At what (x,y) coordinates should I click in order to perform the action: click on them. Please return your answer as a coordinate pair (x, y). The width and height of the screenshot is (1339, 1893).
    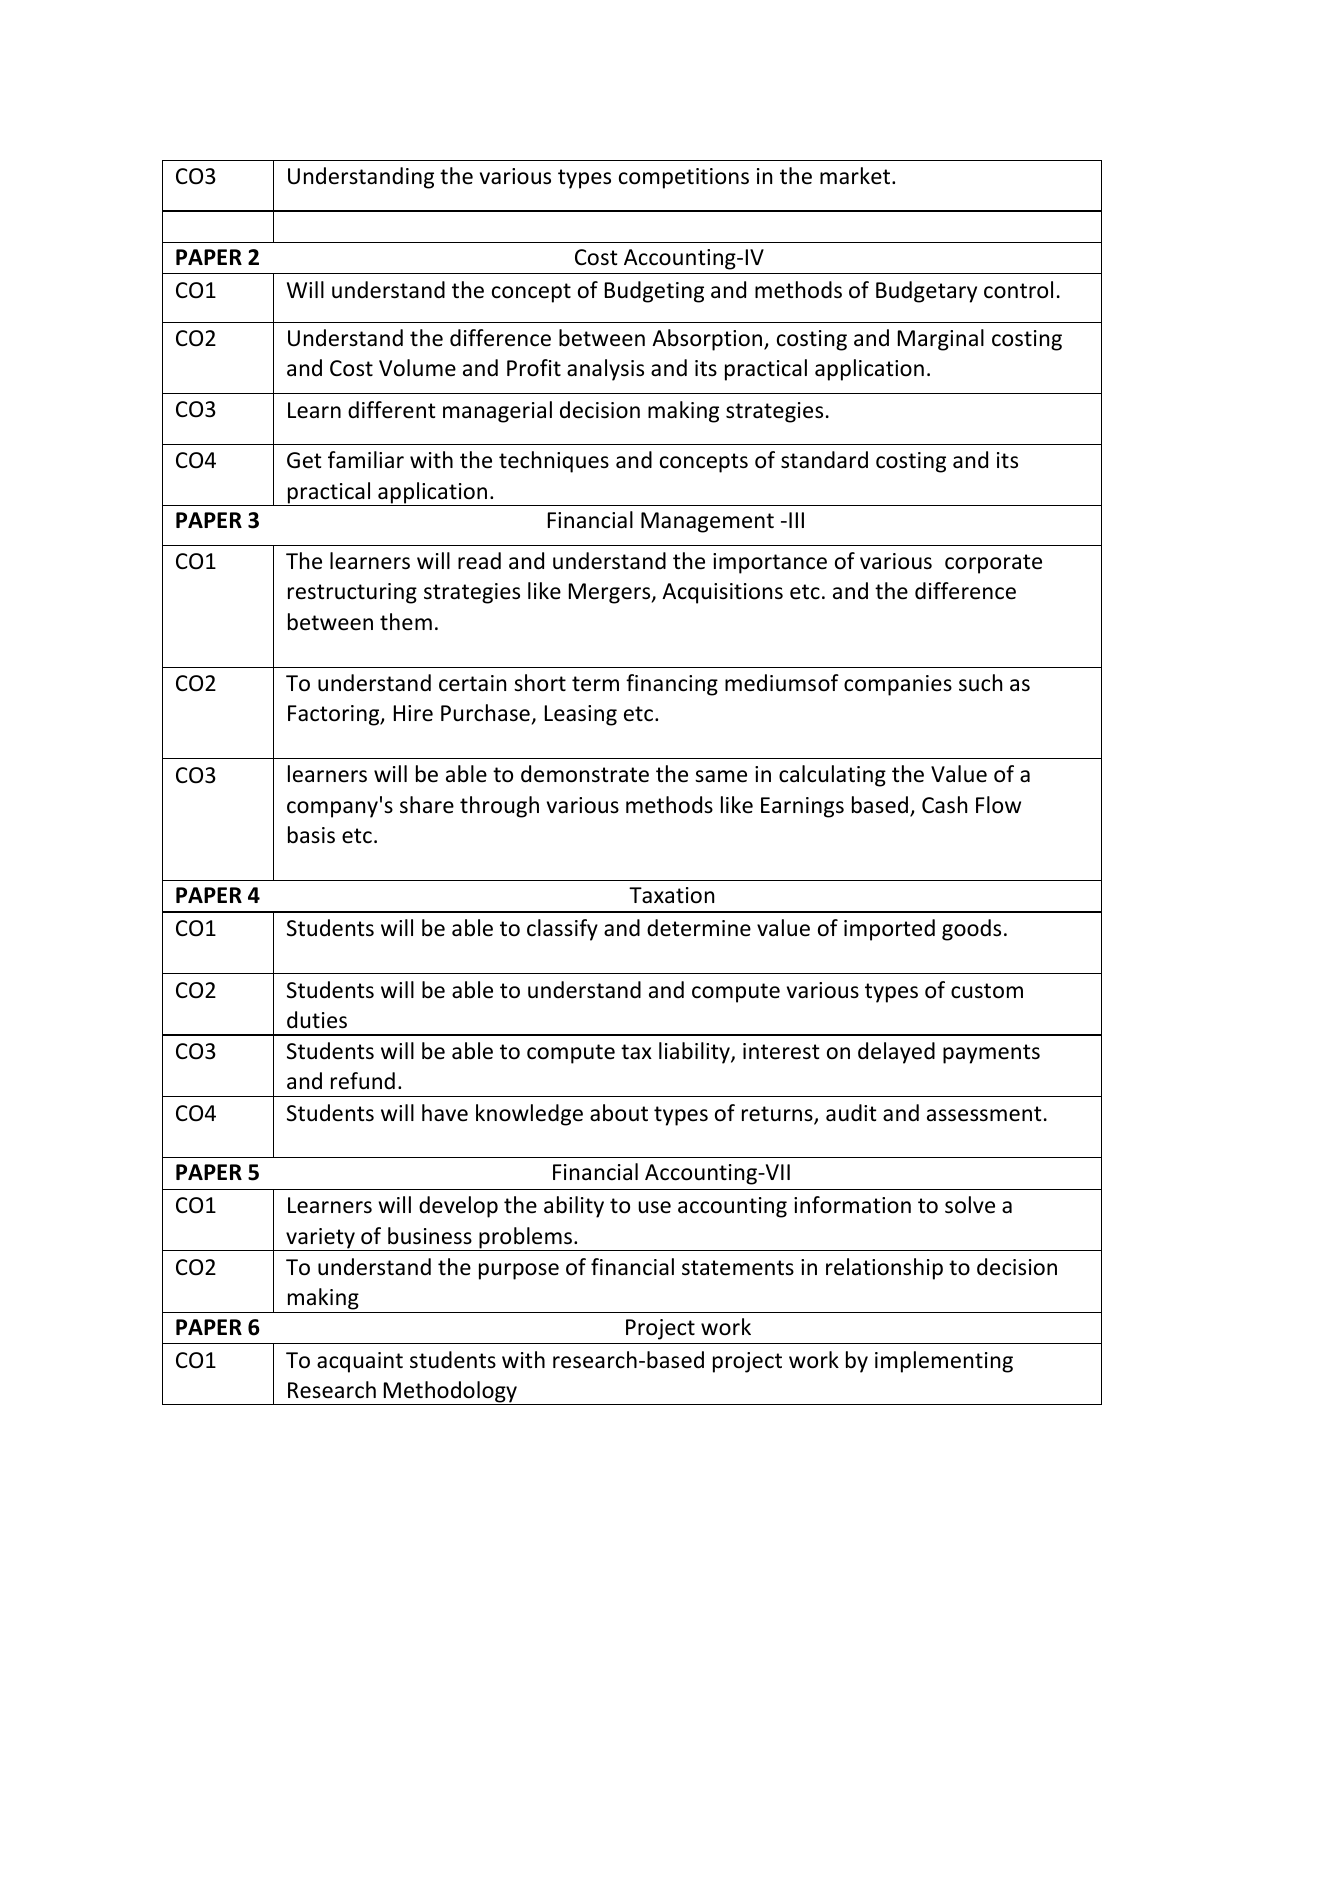
    Looking at the image, I should click on (406, 622).
